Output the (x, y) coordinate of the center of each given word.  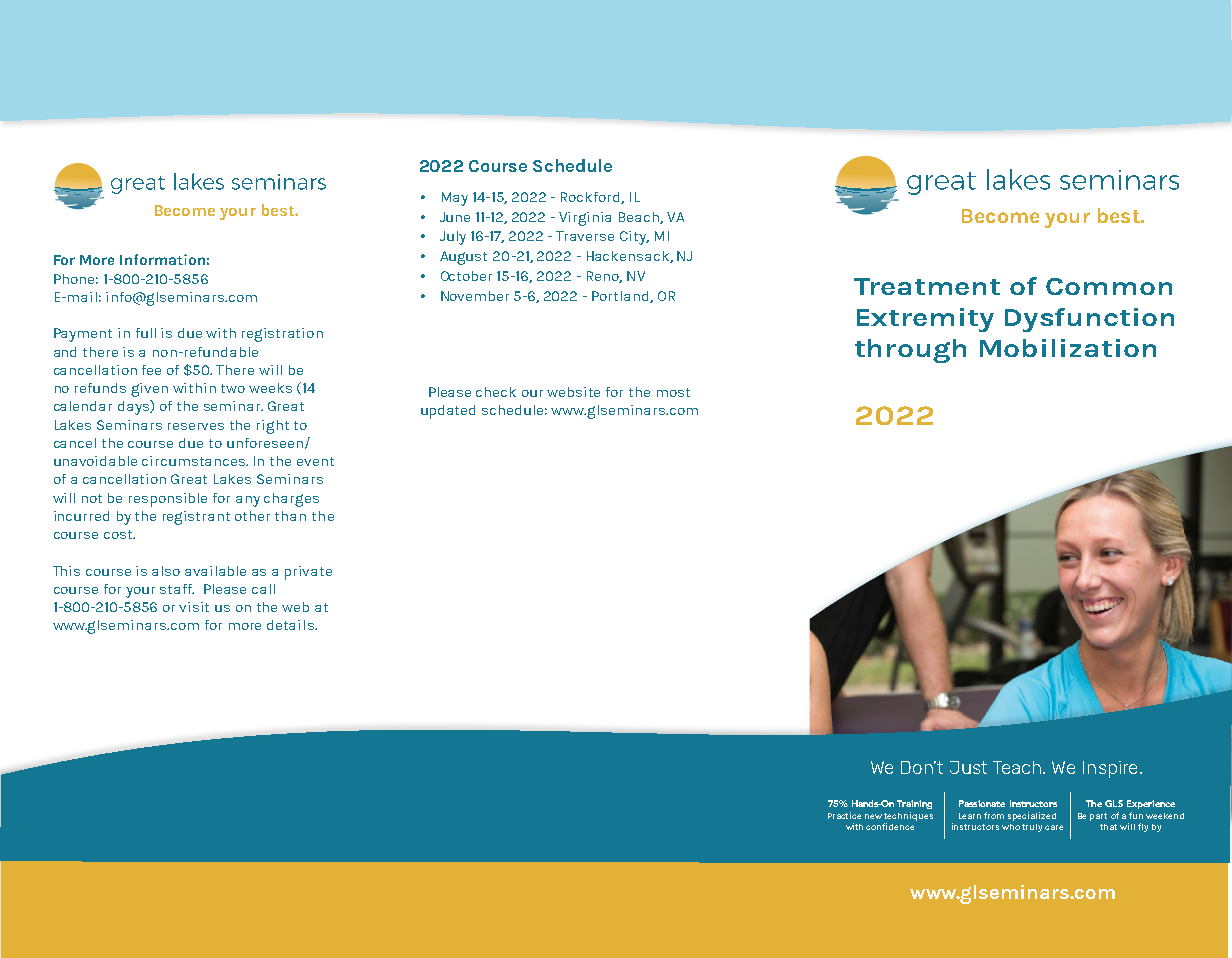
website (573, 392)
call (263, 589)
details (291, 625)
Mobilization (1068, 348)
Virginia (585, 219)
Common (1109, 286)
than (290, 516)
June (455, 217)
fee (151, 370)
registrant (196, 518)
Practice (844, 815)
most (673, 392)
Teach (1018, 767)
